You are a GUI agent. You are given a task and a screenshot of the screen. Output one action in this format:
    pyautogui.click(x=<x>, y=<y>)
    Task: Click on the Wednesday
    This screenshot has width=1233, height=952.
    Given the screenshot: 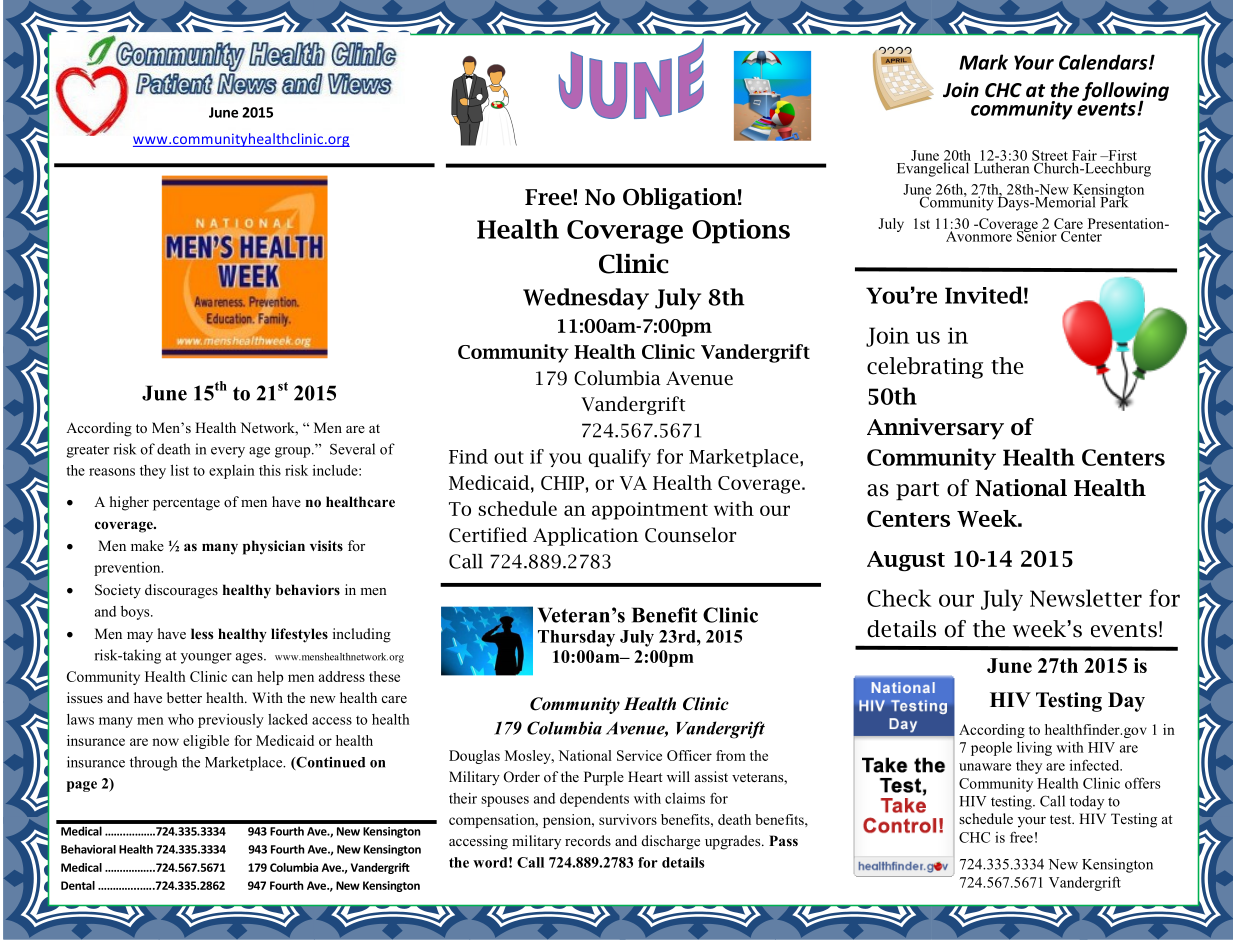 What is the action you would take?
    pyautogui.click(x=586, y=299)
